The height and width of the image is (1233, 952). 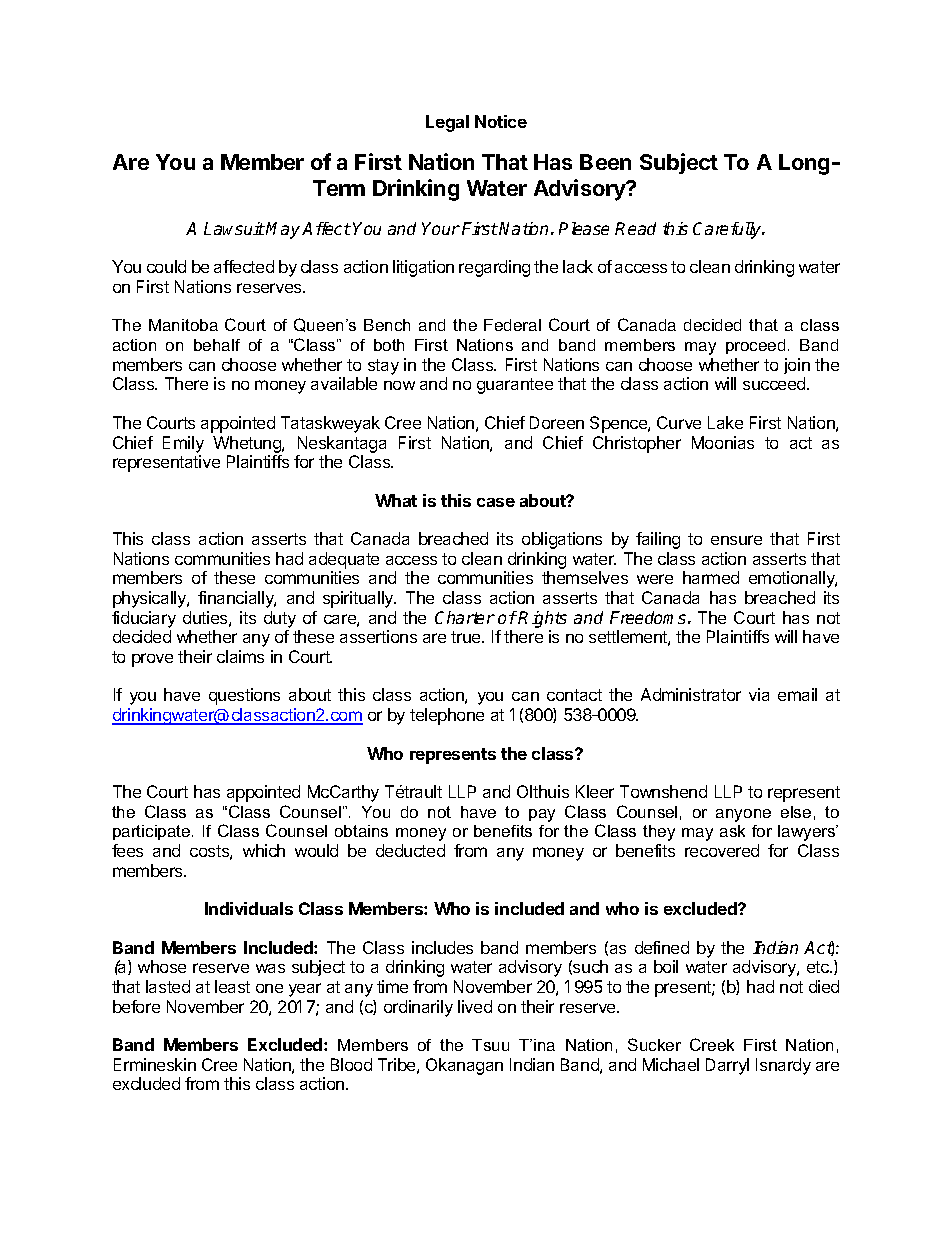 What do you see at coordinates (234, 228) in the image?
I see `Lawsuit` at bounding box center [234, 228].
